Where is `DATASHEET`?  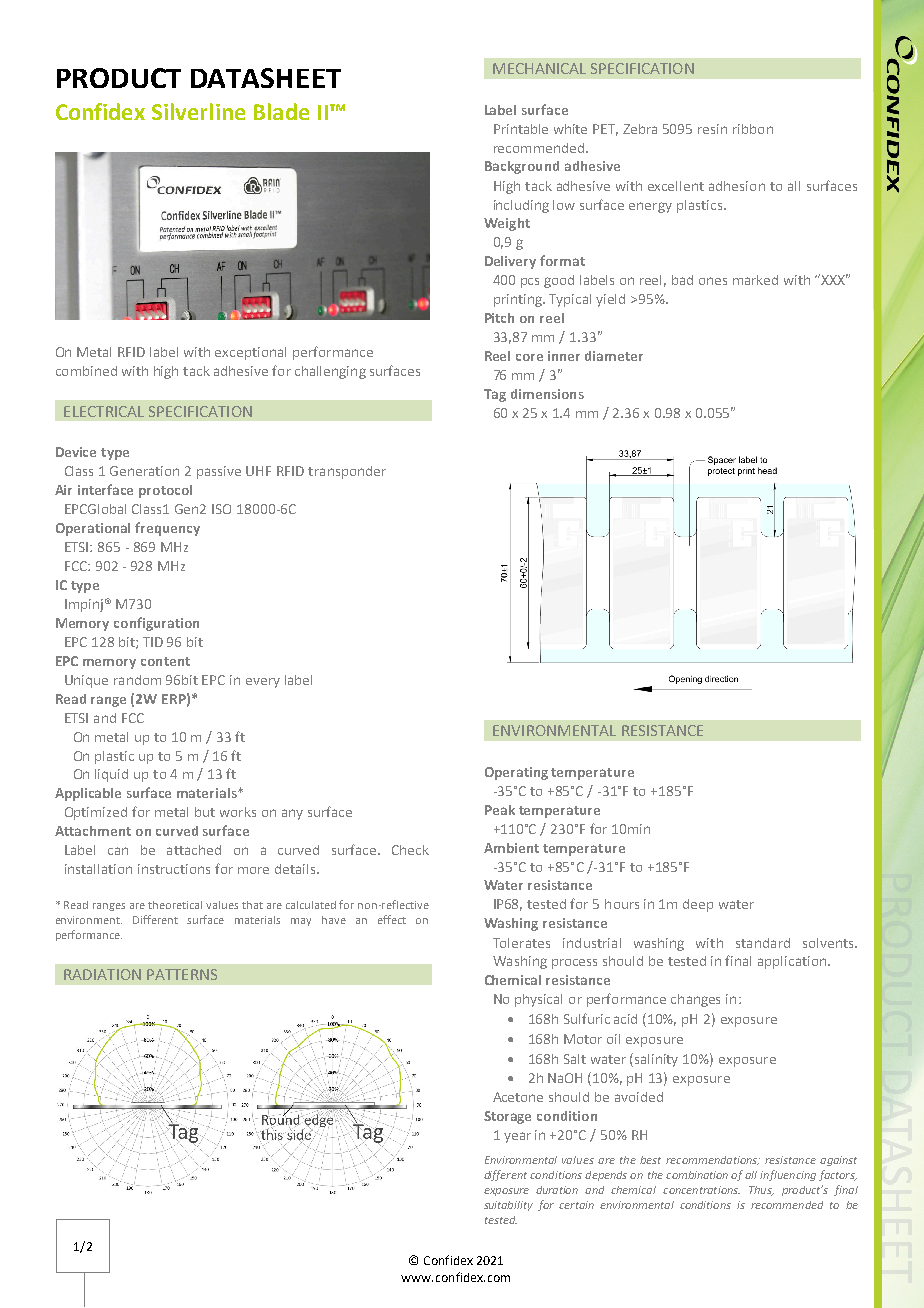
DATASHEET is located at coordinates (266, 78).
